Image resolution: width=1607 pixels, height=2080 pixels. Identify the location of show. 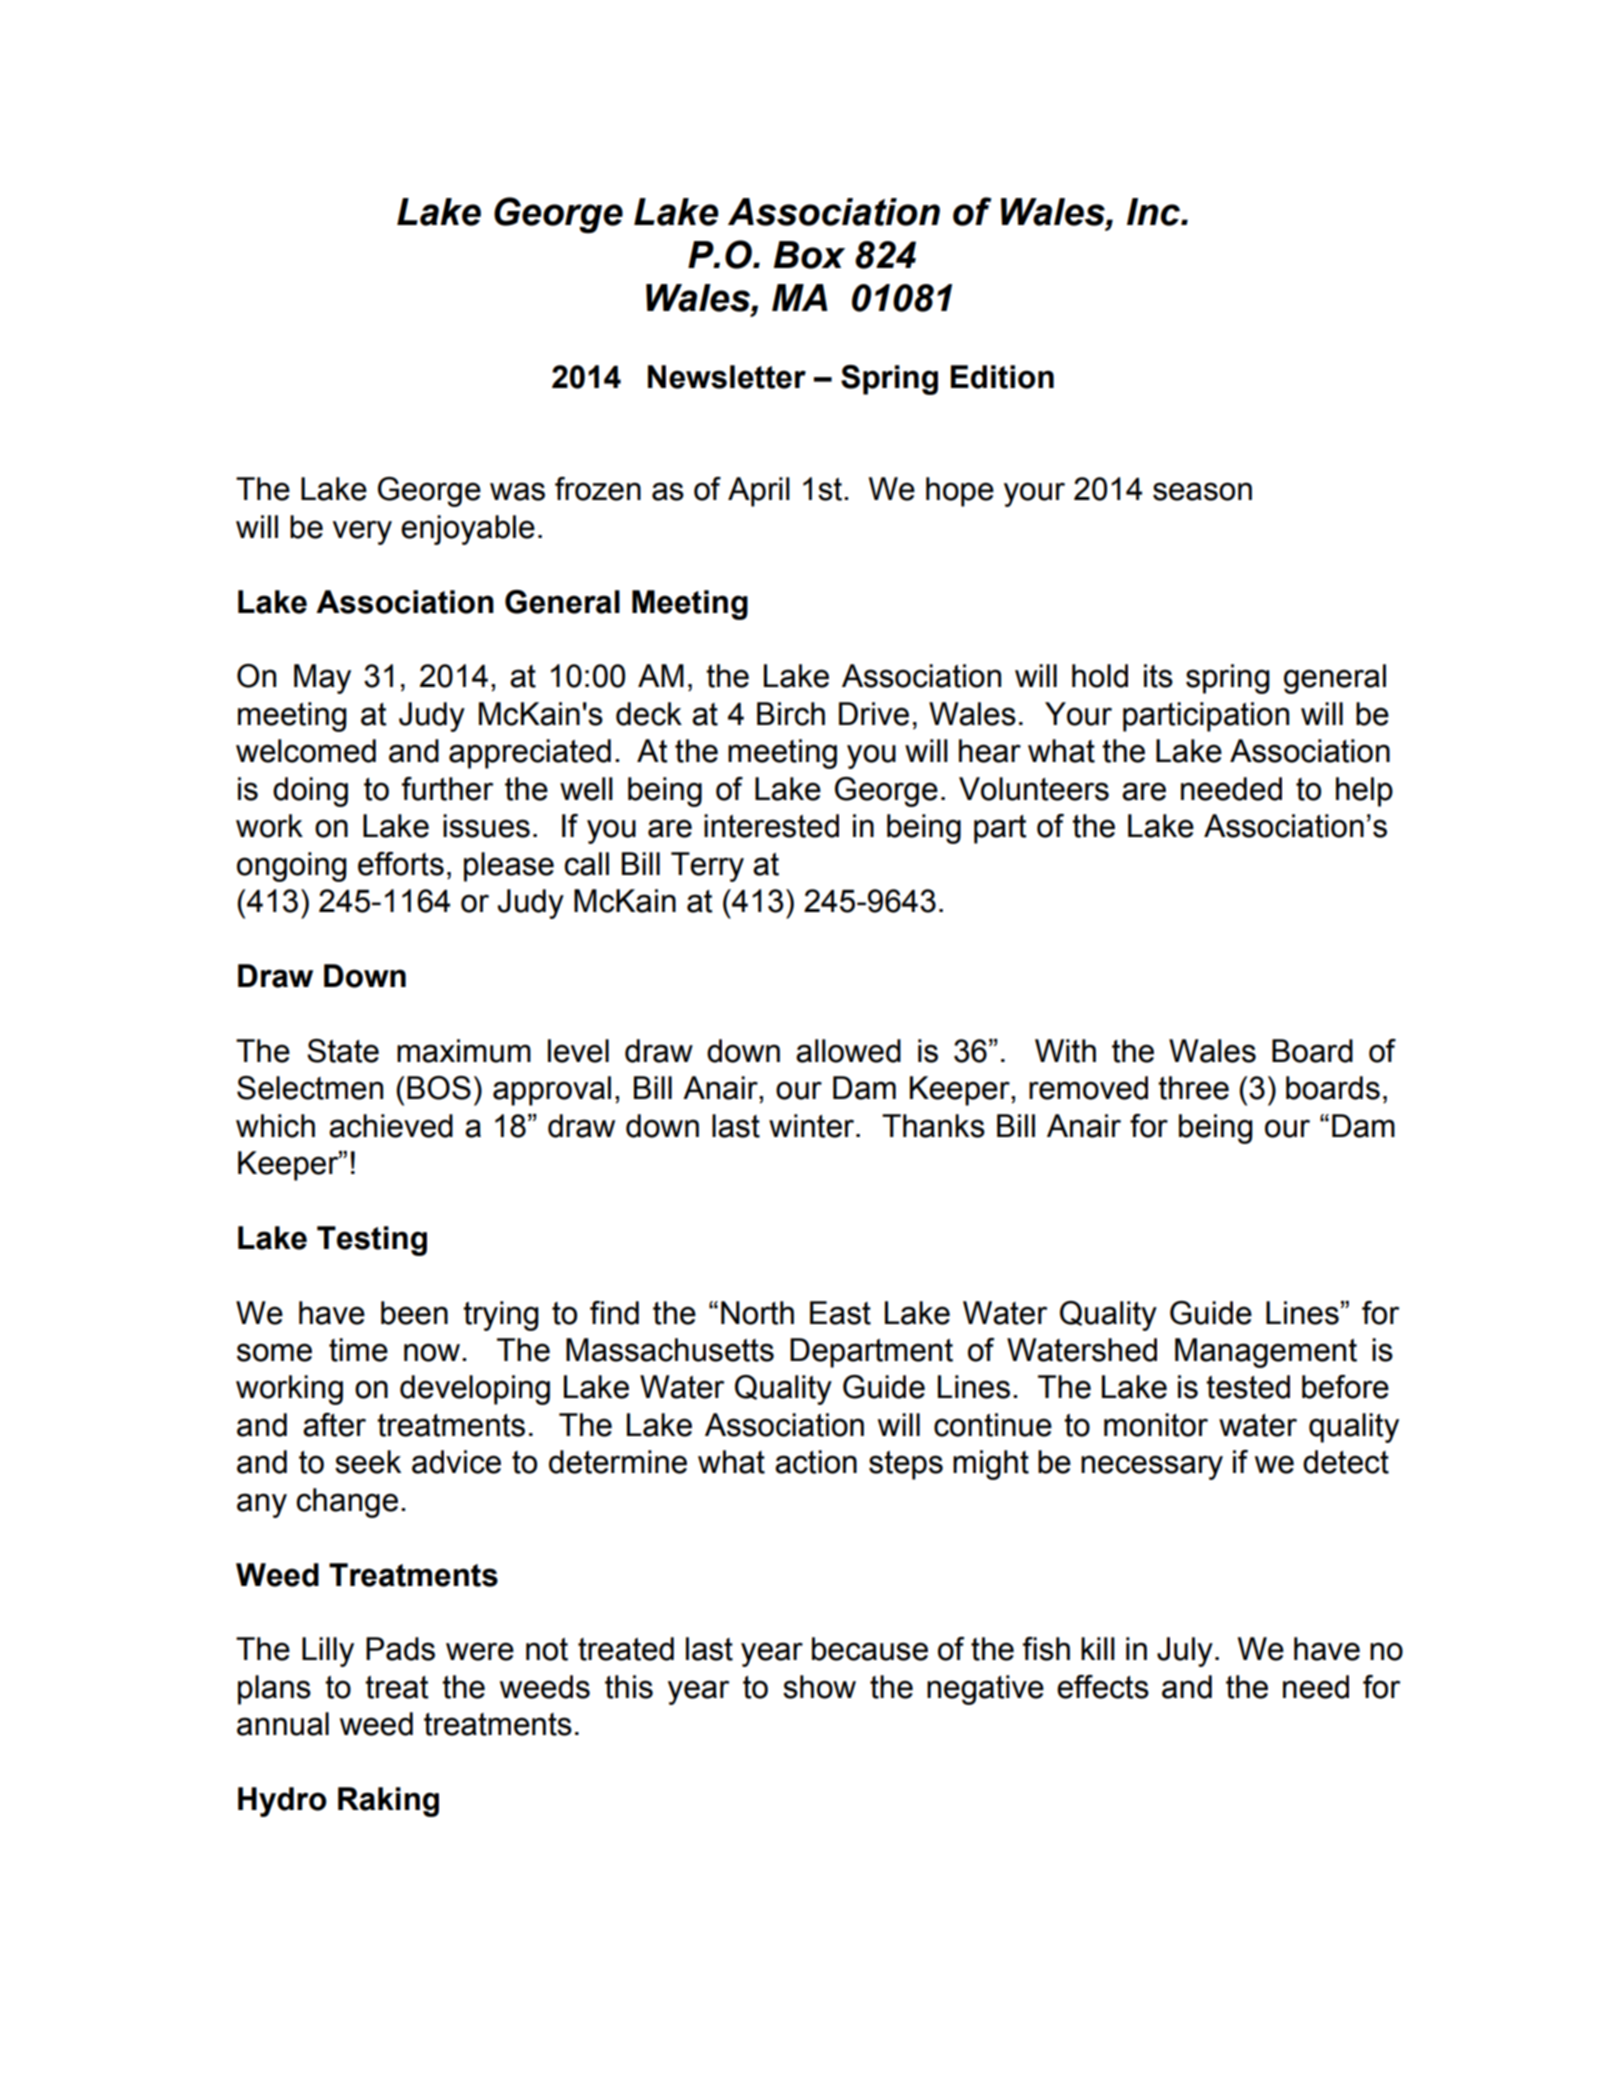
(819, 1687).
